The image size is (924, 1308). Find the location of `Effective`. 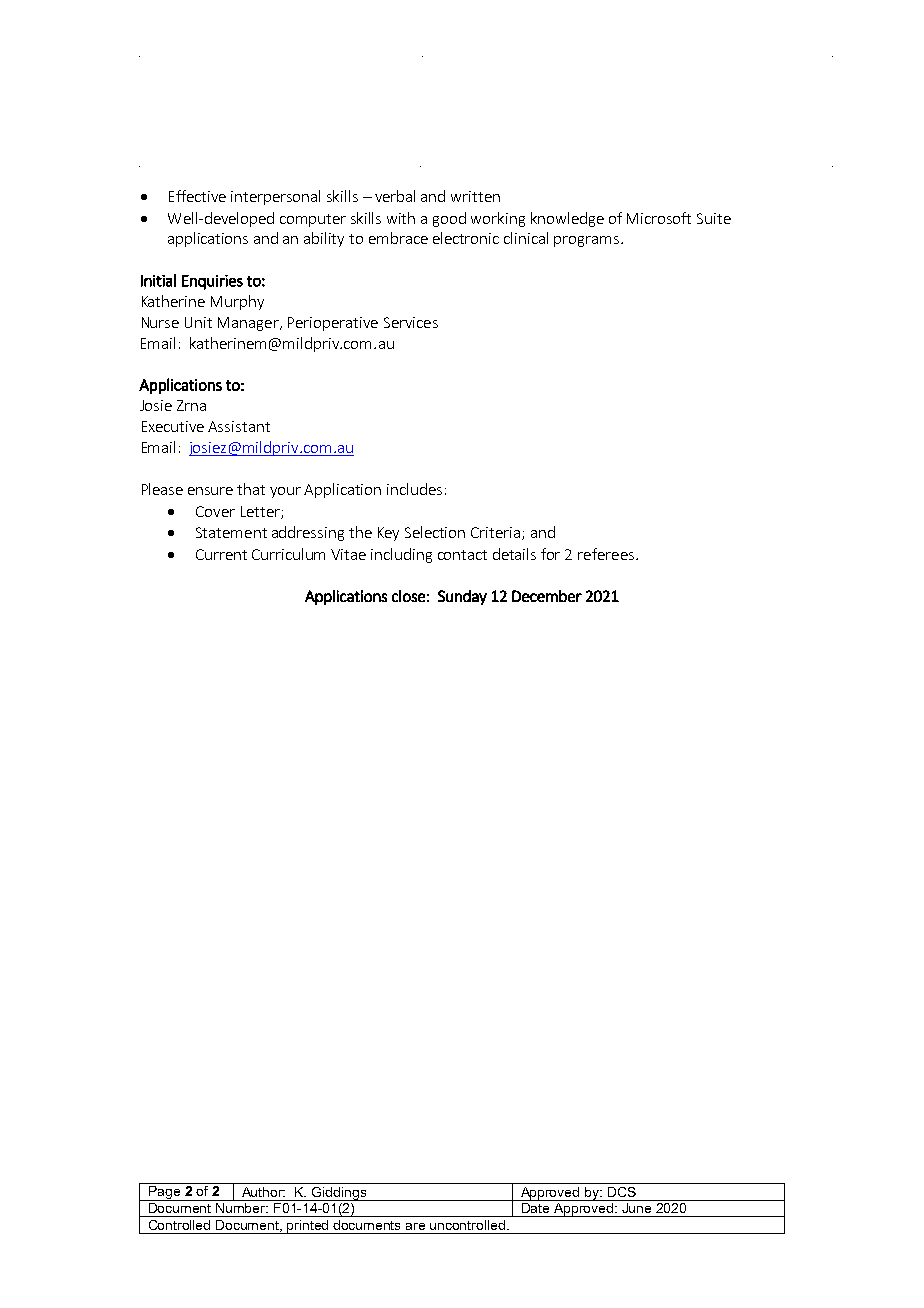

Effective is located at coordinates (197, 196).
